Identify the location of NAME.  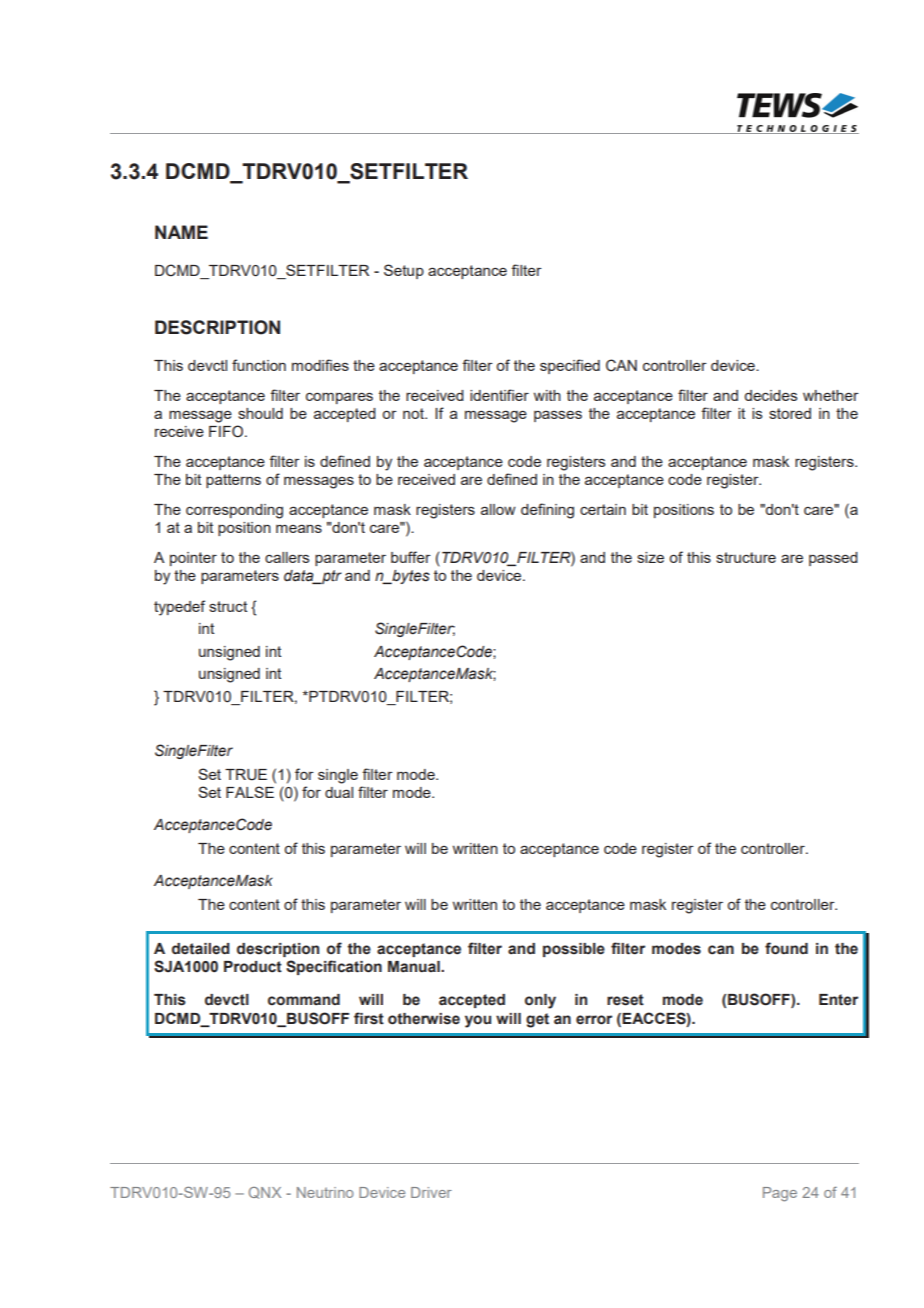
(181, 232).
